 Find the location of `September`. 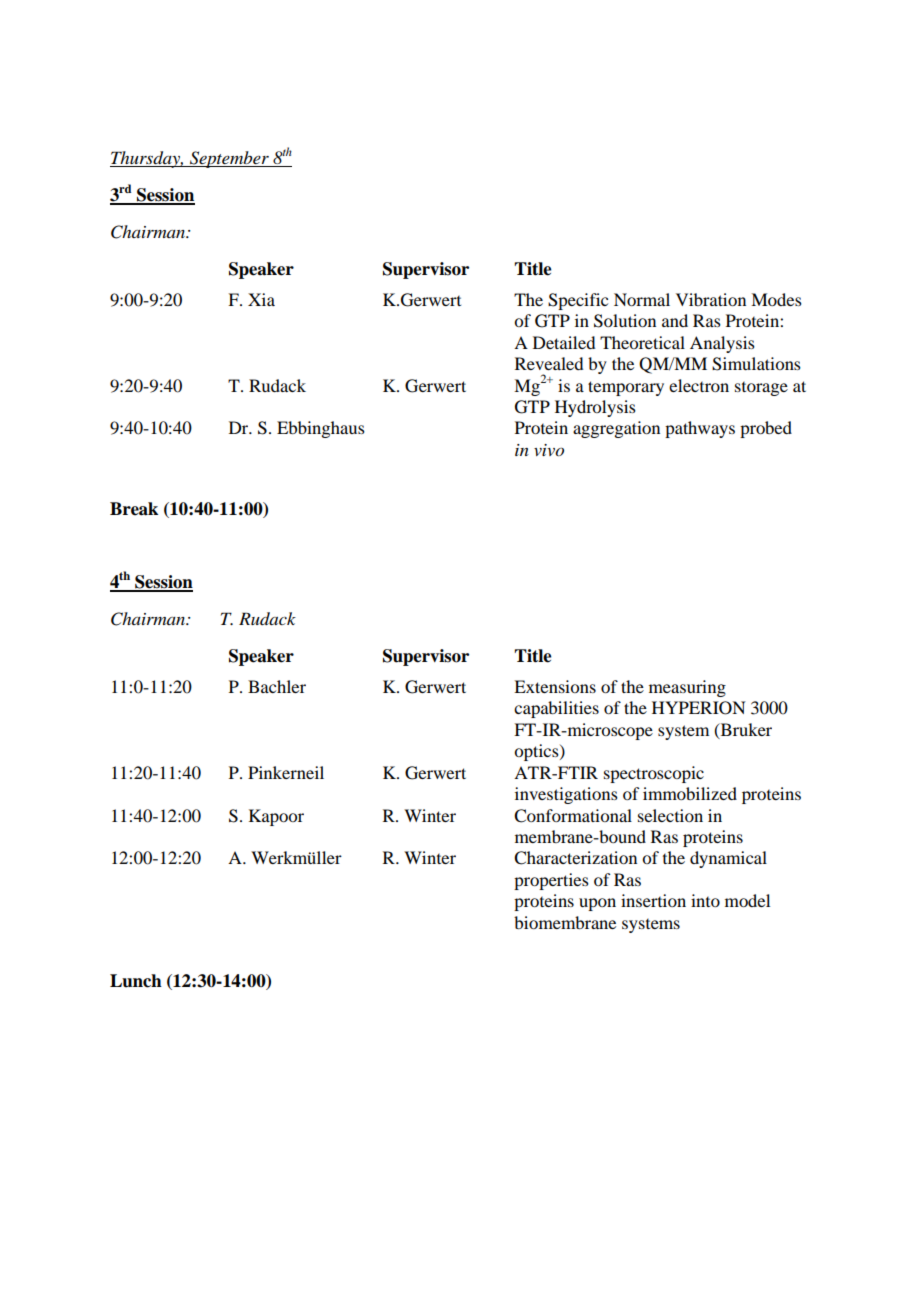

September is located at coordinates (229, 159).
